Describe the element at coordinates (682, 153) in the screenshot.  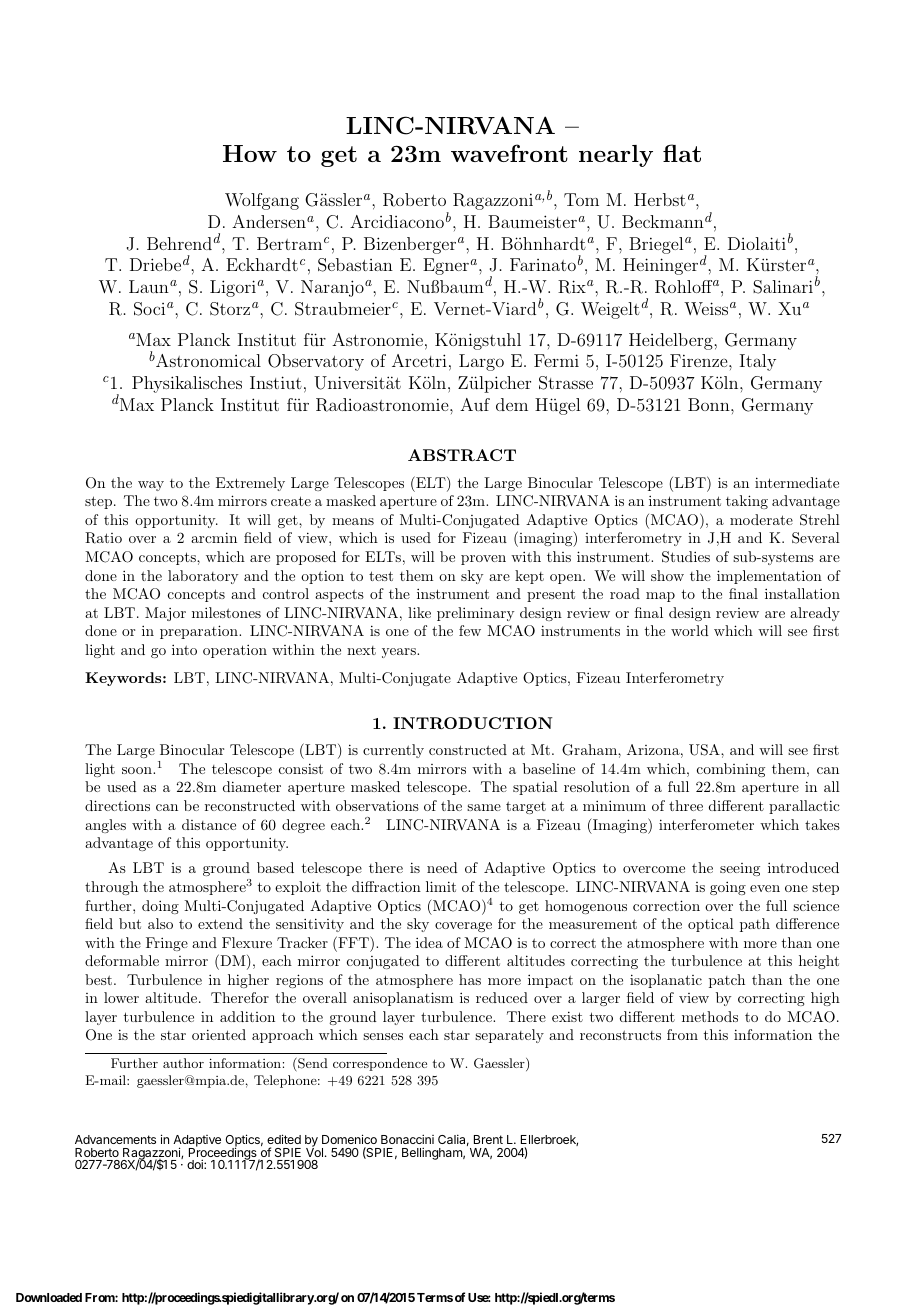
I see `flat` at that location.
